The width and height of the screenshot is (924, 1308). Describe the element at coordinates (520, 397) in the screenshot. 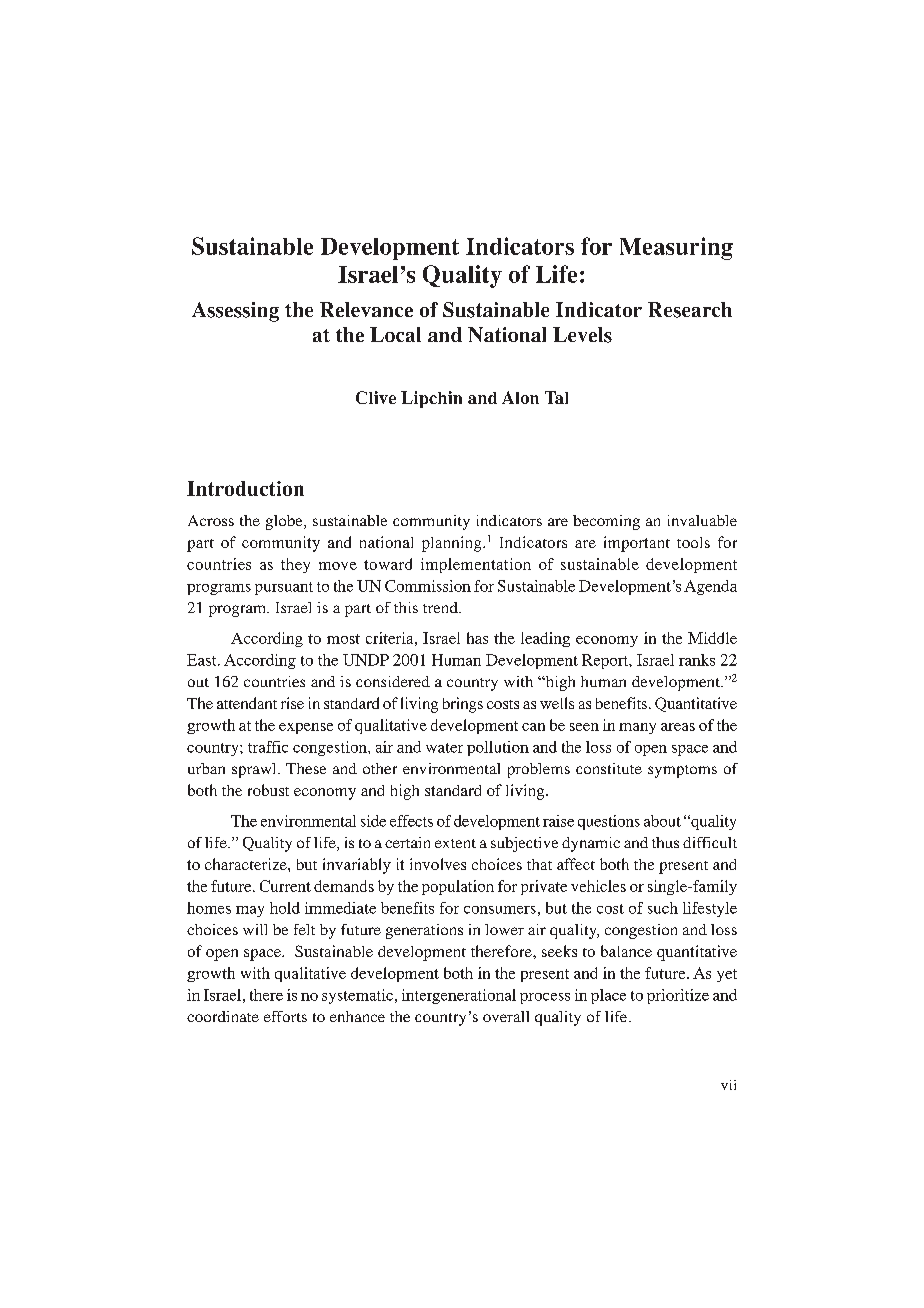

I see `Alon` at that location.
